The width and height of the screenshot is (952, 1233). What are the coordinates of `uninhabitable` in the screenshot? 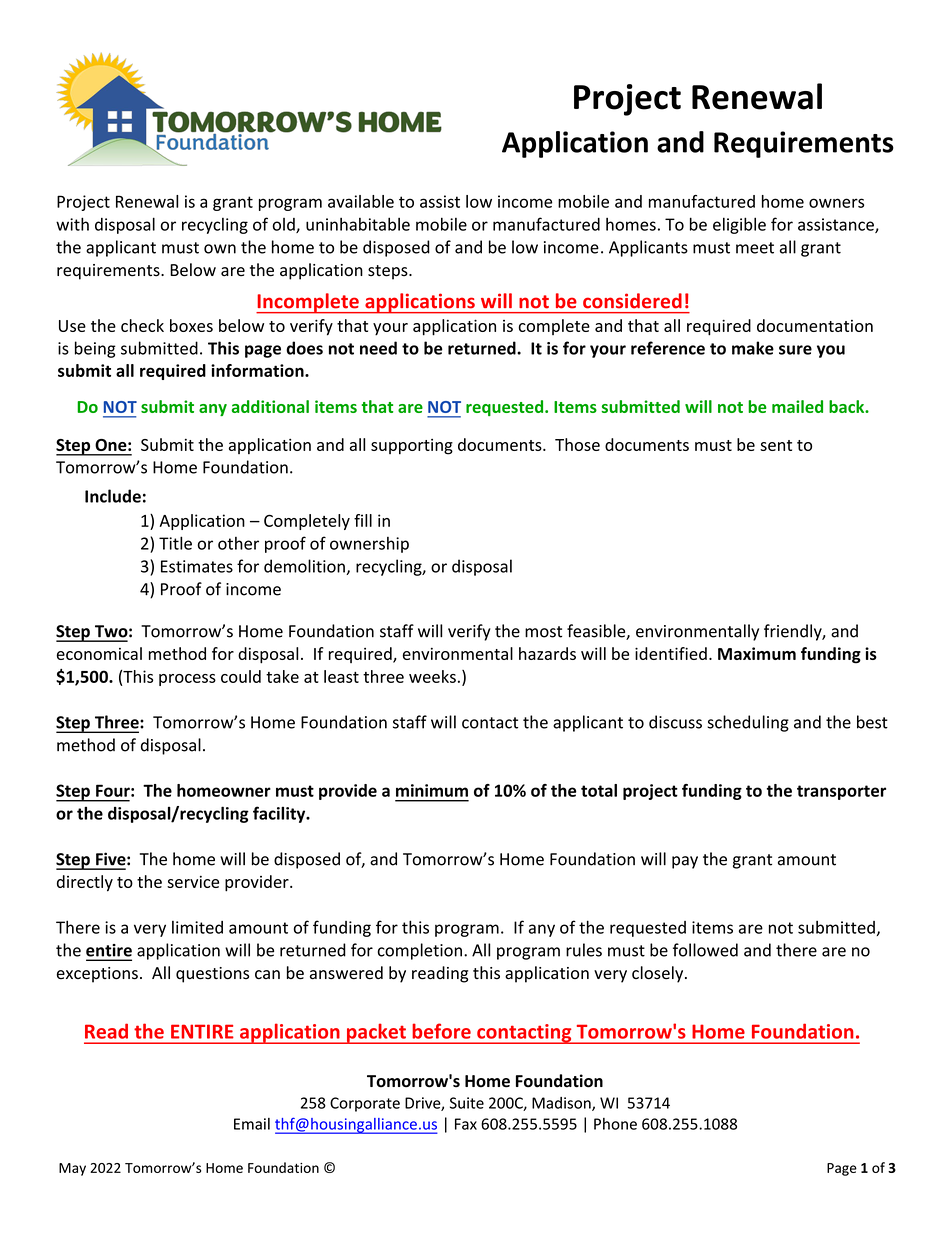 It's located at (358, 224).
